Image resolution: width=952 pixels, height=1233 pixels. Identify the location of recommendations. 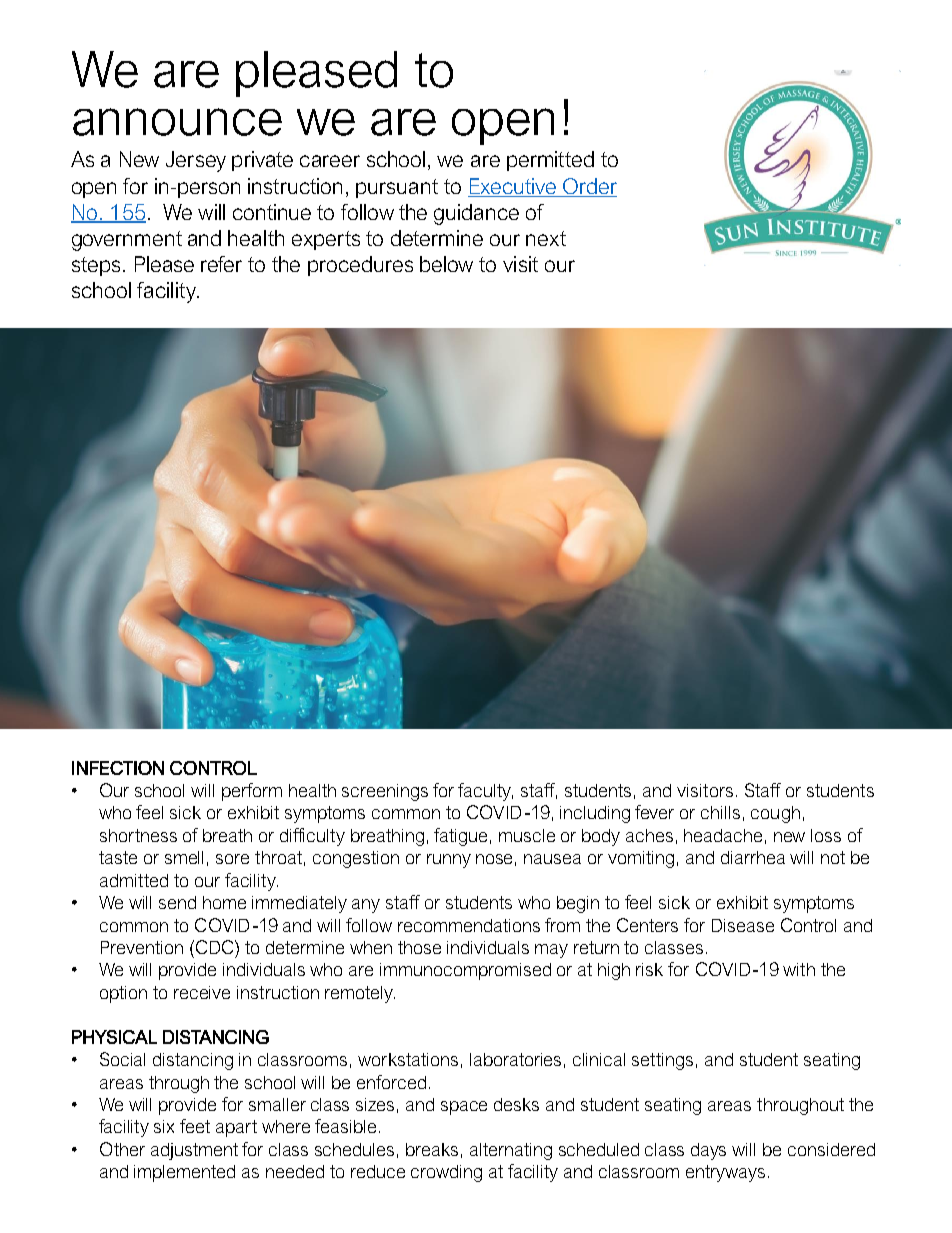
(469, 925).
